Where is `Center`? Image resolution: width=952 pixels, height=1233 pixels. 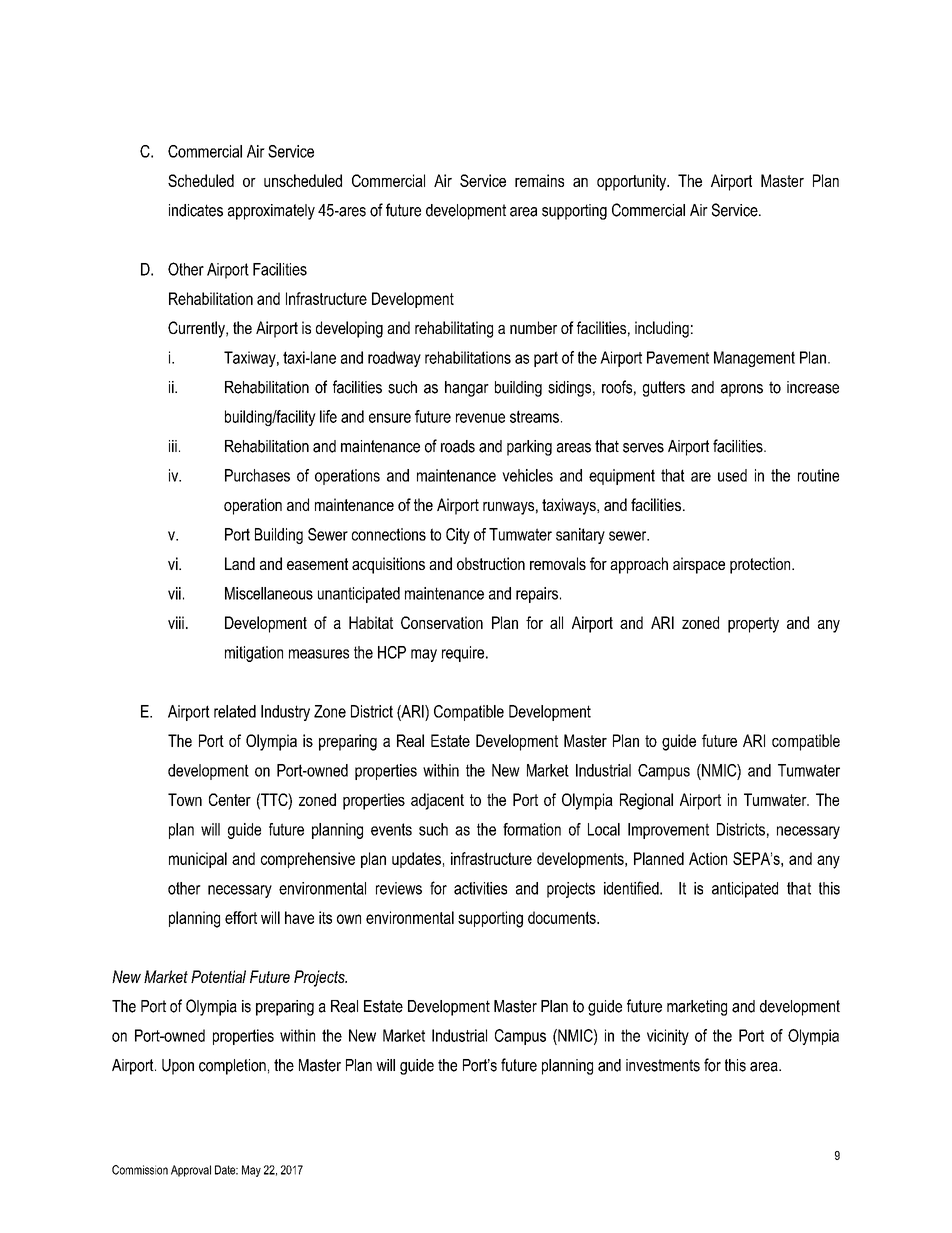 Center is located at coordinates (230, 799).
